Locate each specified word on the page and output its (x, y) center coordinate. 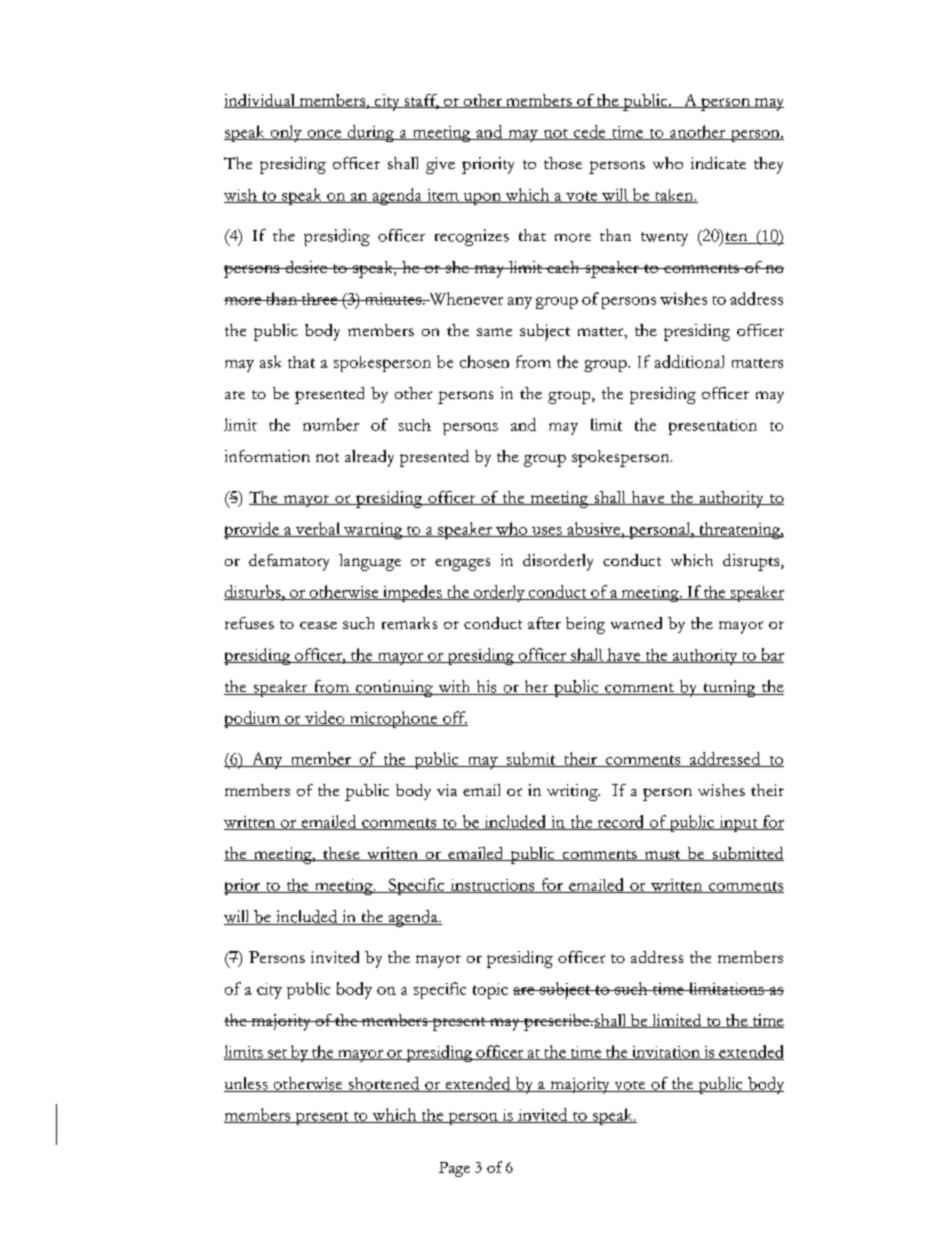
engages (462, 564)
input (738, 824)
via (447, 790)
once (324, 135)
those (563, 163)
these (341, 854)
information (267, 456)
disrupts (752, 562)
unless (247, 1084)
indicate (718, 163)
